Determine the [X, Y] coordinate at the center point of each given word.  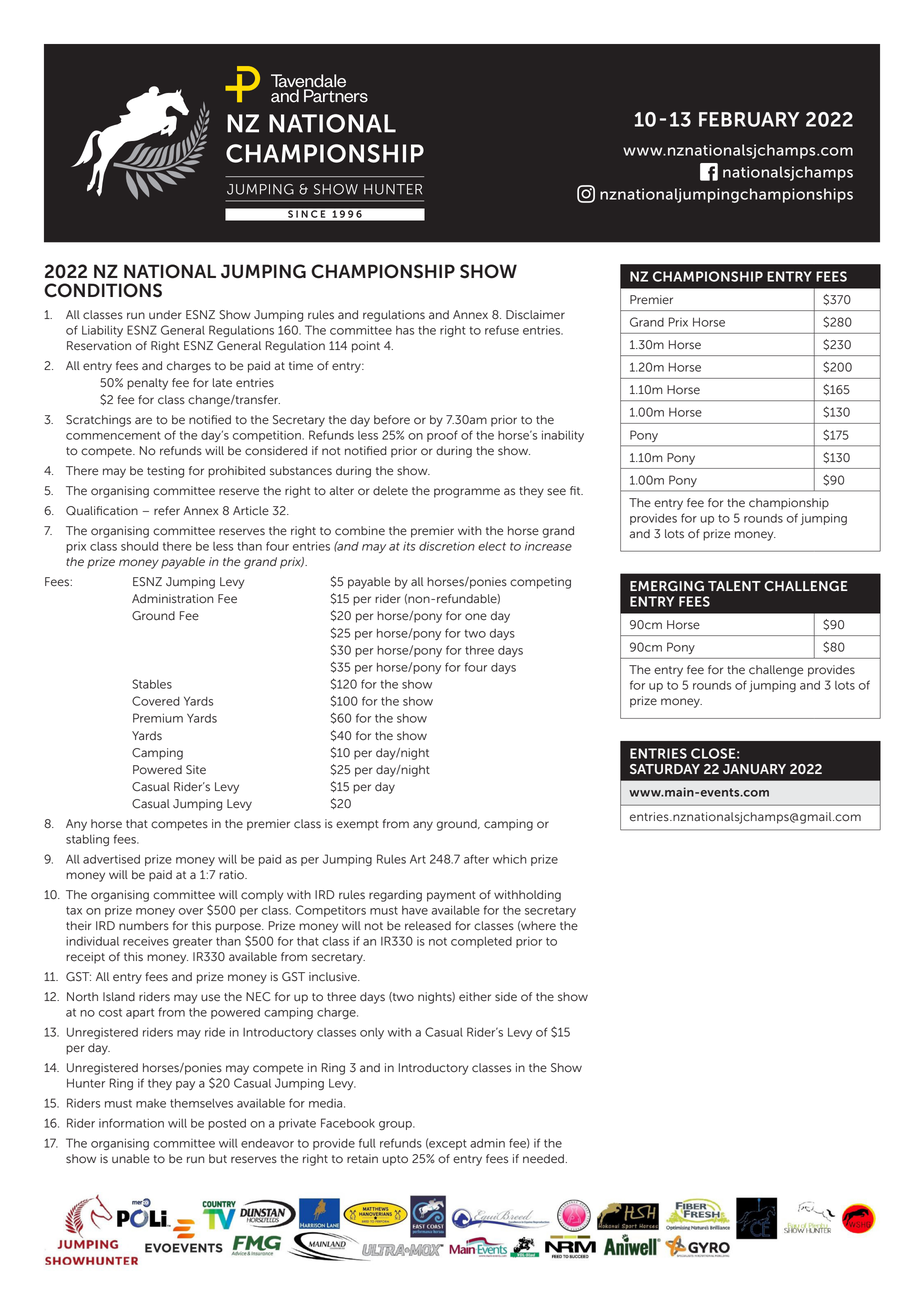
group [396, 1125]
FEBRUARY [749, 119]
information [131, 1123]
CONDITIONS [103, 290]
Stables [152, 684]
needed [543, 1159]
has [405, 330]
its [409, 546]
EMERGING [667, 586]
